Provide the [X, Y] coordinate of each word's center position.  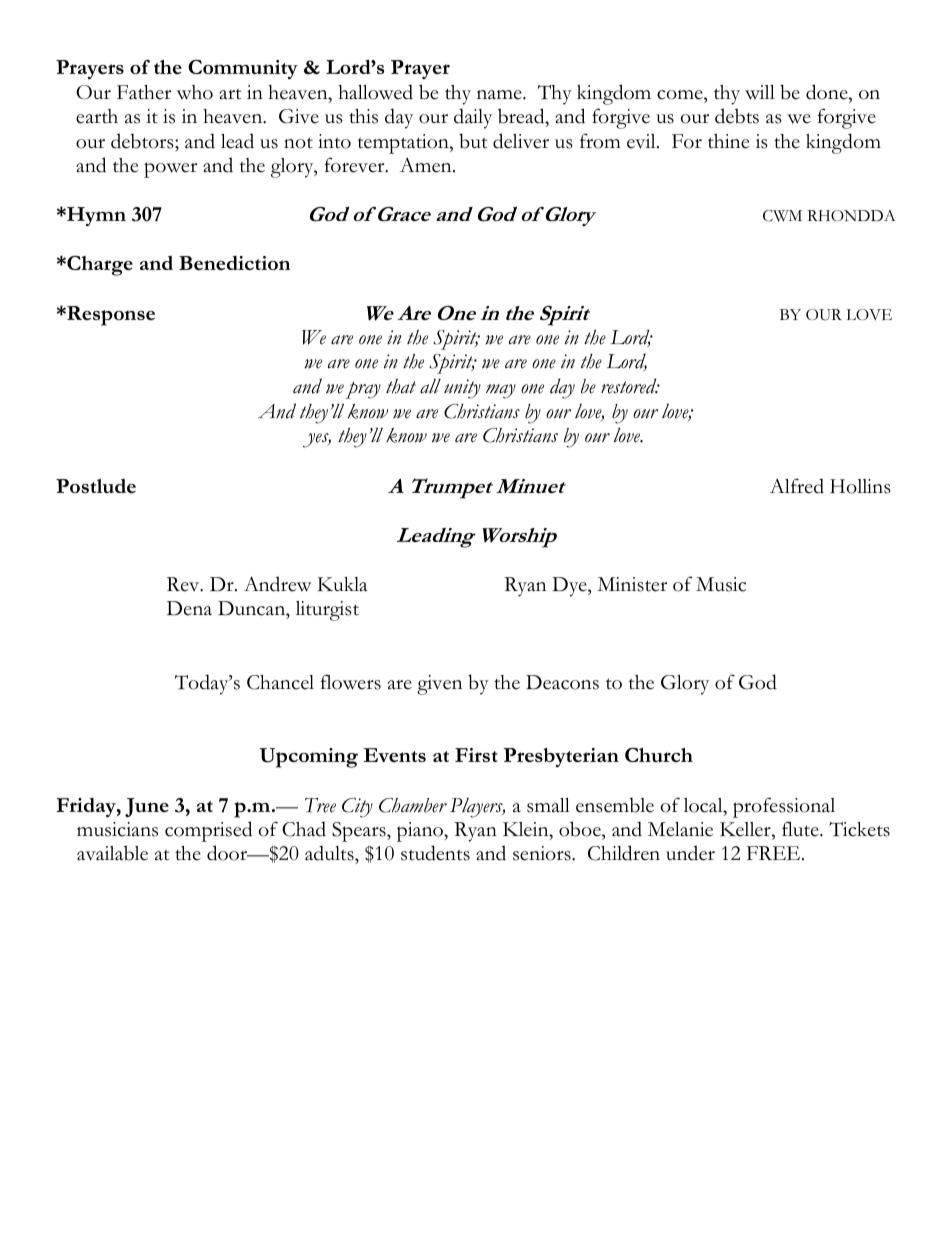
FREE [775, 853]
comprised [208, 831]
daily [473, 118]
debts [737, 116]
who [194, 92]
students [435, 853]
